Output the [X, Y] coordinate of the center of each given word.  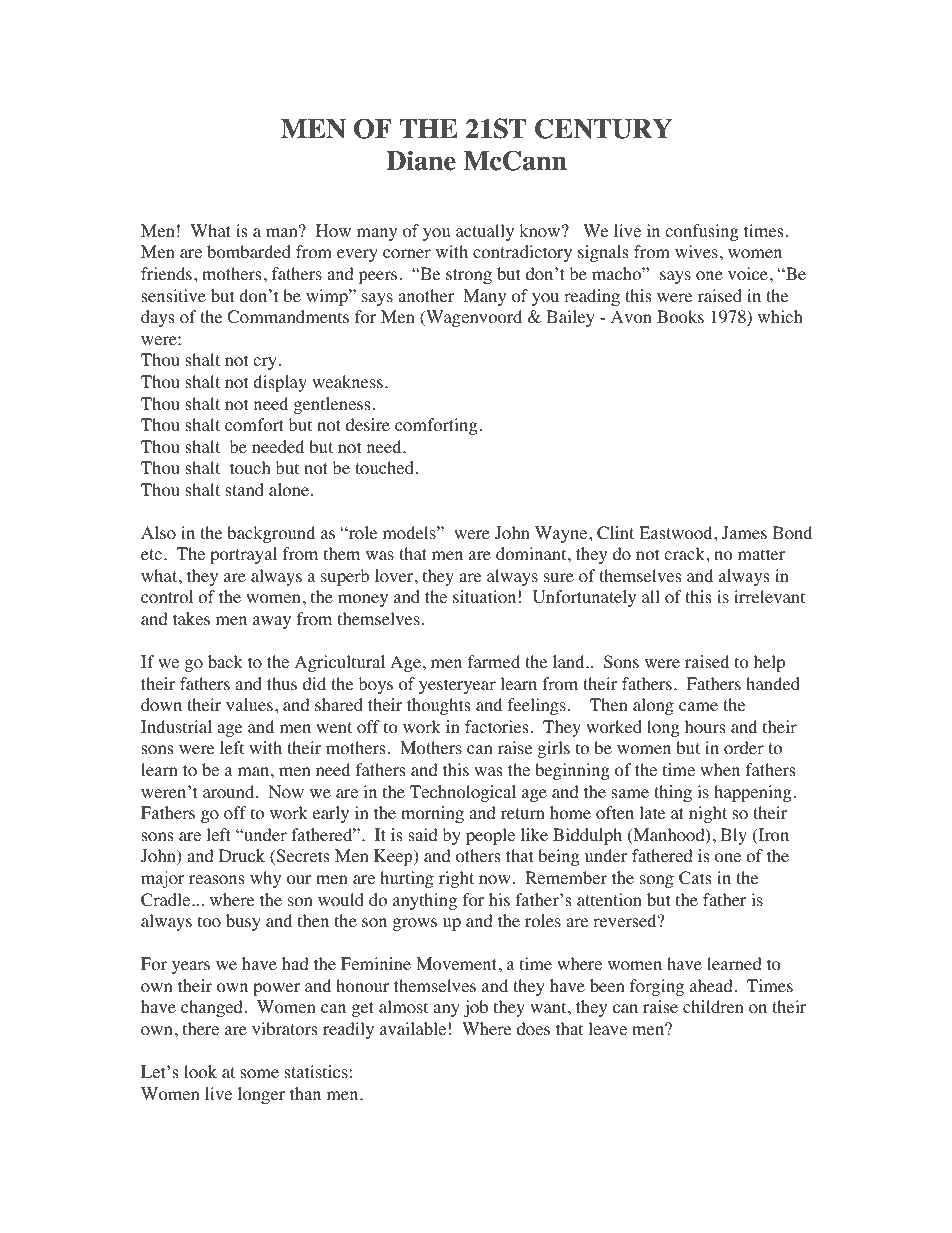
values [249, 704]
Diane [421, 160]
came [698, 706]
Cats [695, 878]
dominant [532, 554]
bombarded [249, 252]
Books [680, 317]
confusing [702, 232]
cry [265, 363]
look [200, 1072]
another [426, 296]
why [265, 879]
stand [244, 489]
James [744, 532]
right [456, 879]
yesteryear [457, 686]
